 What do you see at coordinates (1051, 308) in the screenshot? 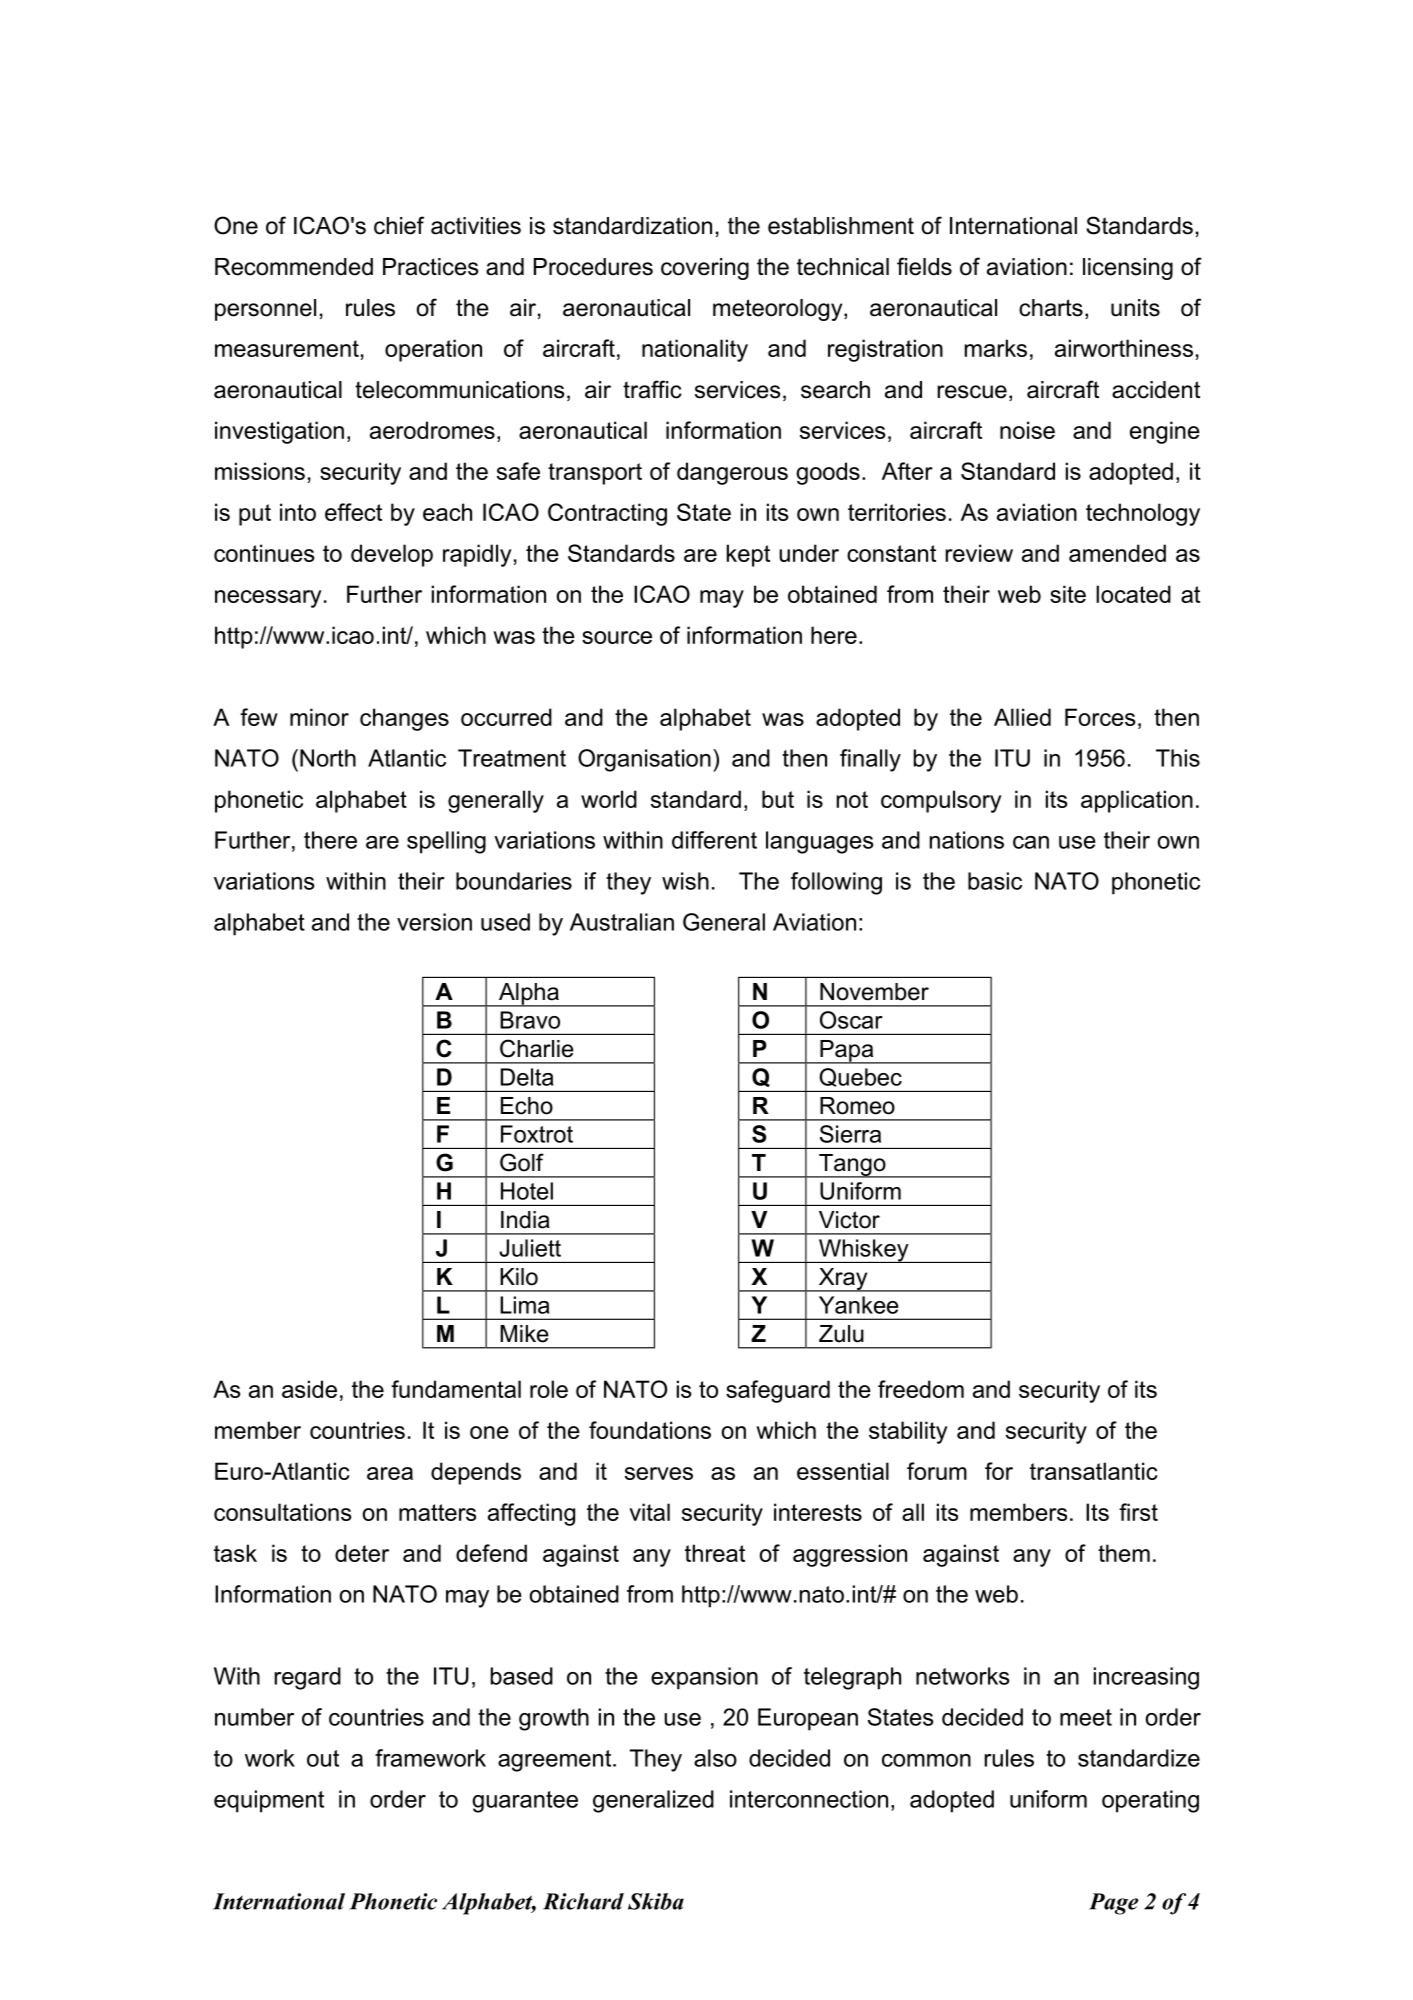
I see `charts` at bounding box center [1051, 308].
